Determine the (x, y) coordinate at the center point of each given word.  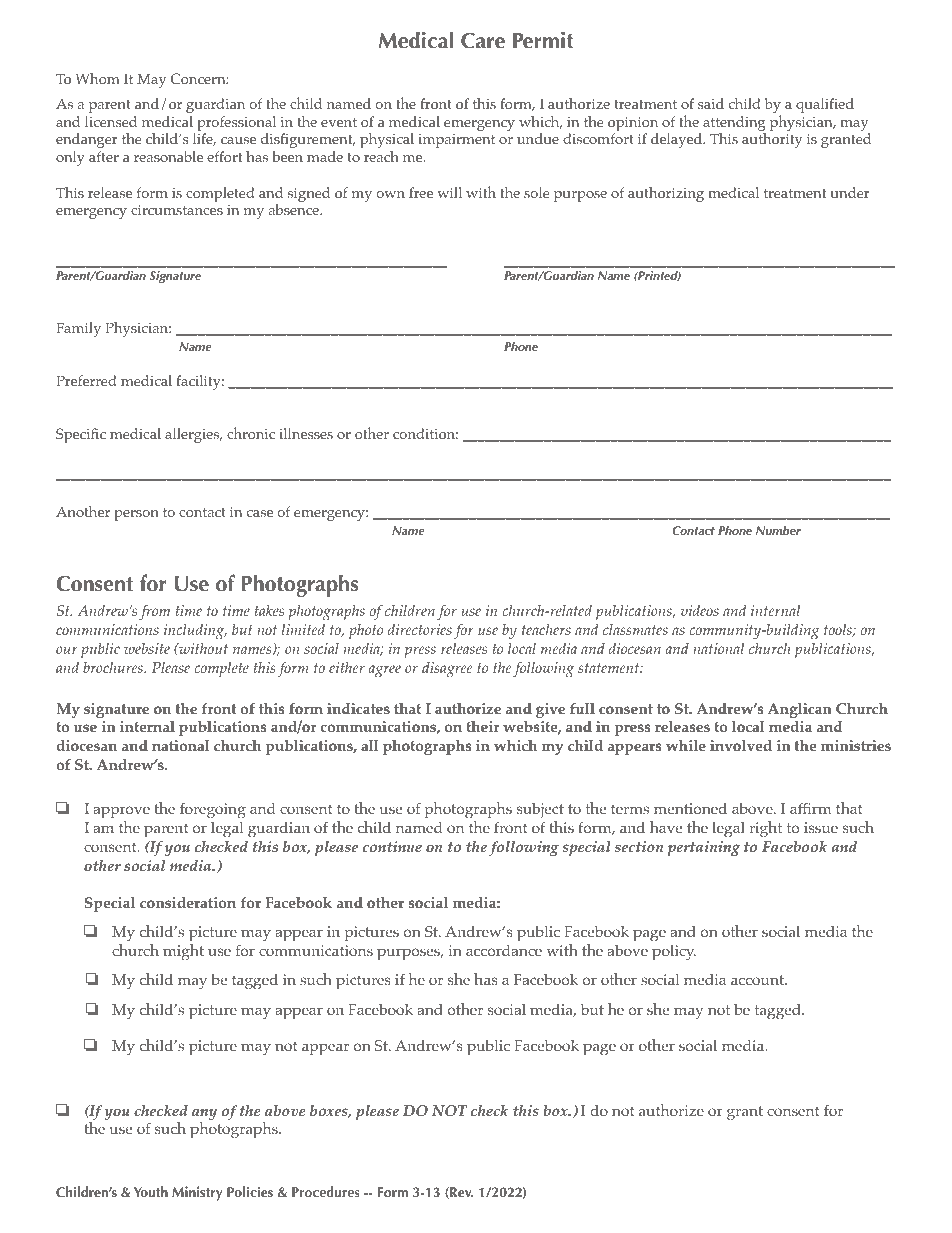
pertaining (703, 848)
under (850, 192)
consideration (188, 903)
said (711, 103)
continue (392, 847)
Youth (151, 1191)
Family (78, 329)
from (154, 612)
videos (700, 610)
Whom (98, 78)
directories (420, 629)
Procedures (325, 1191)
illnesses (306, 433)
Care (483, 41)
